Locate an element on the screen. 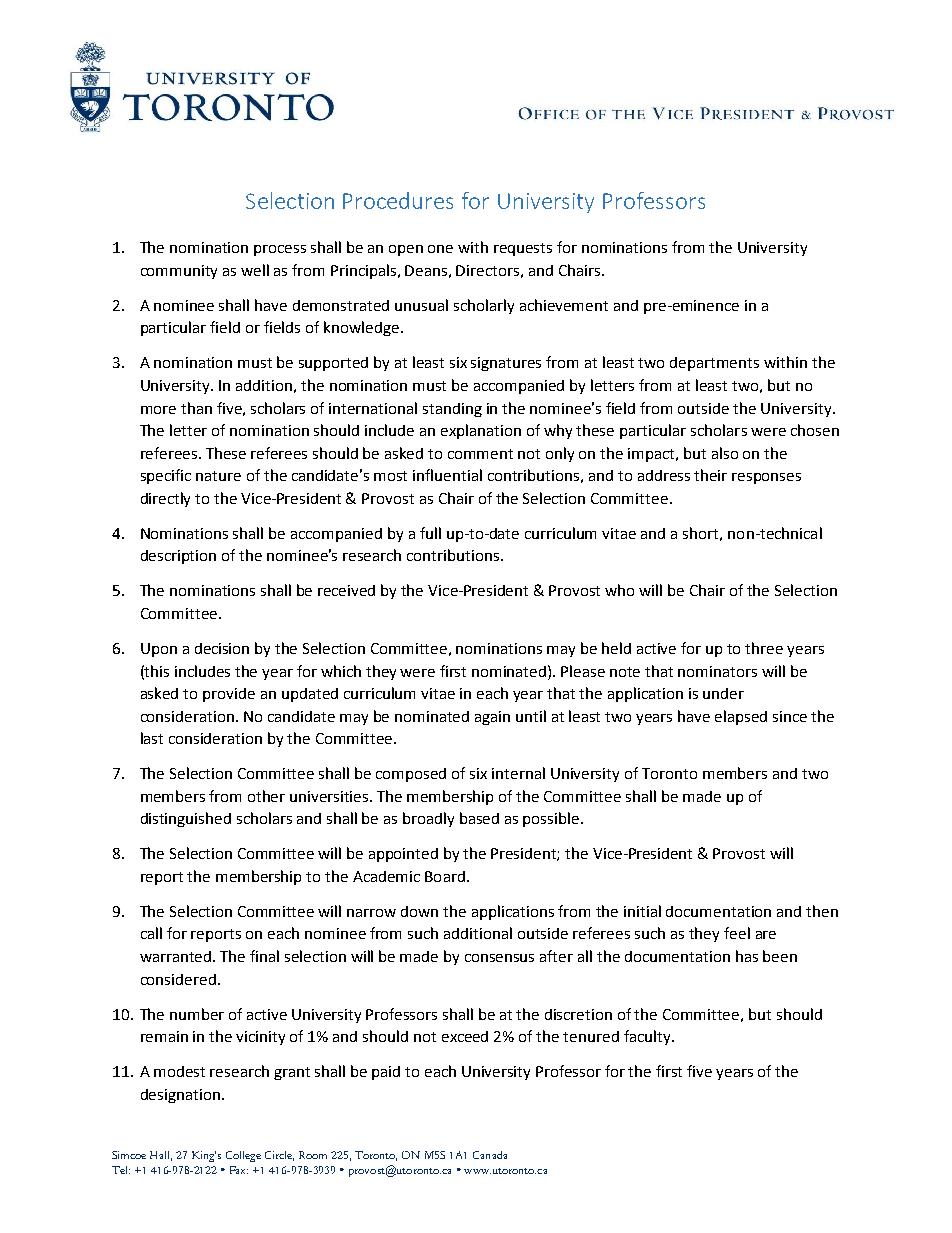 This screenshot has width=952, height=1233. Canada is located at coordinates (490, 1155).
